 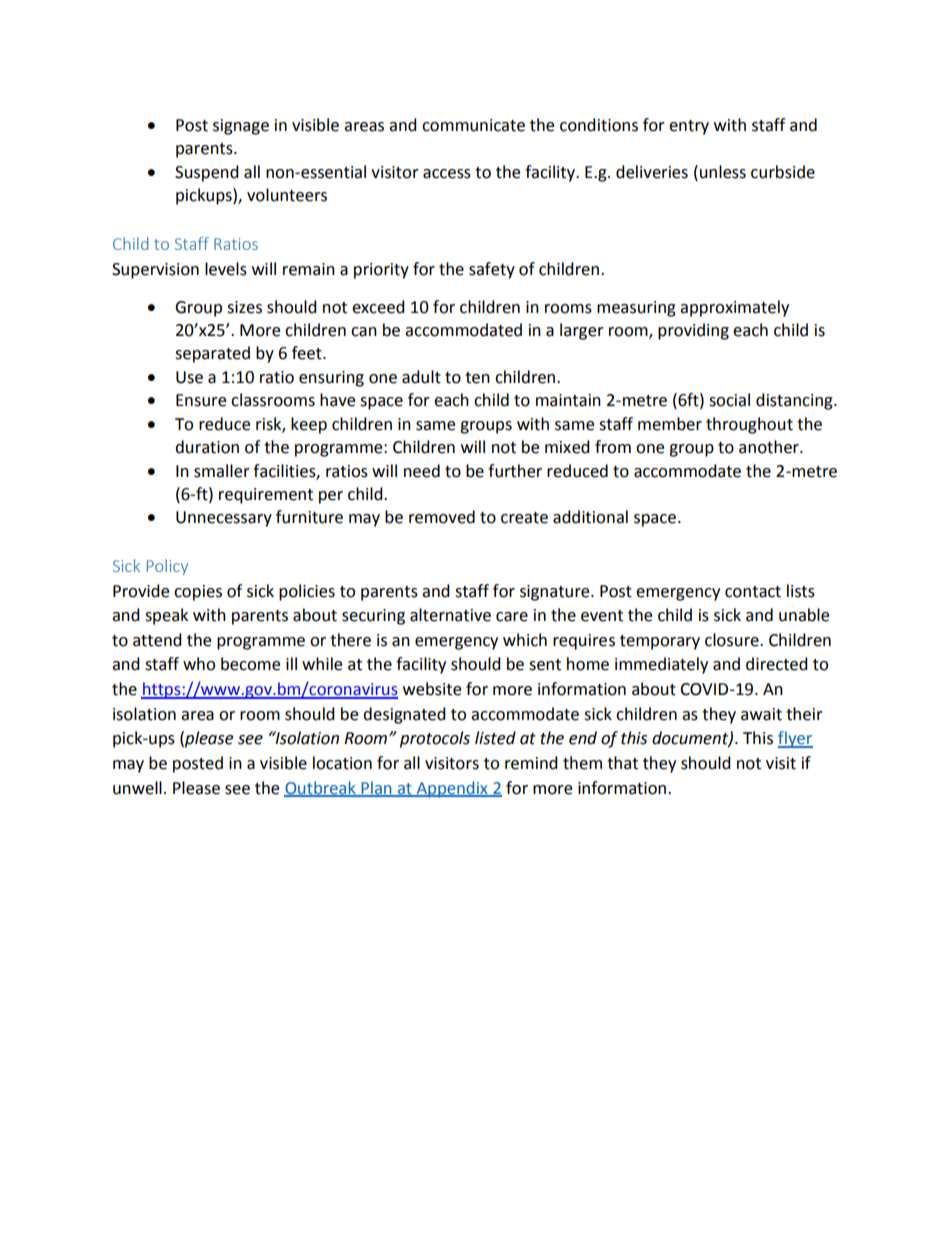 What do you see at coordinates (137, 788) in the screenshot?
I see `unwell` at bounding box center [137, 788].
